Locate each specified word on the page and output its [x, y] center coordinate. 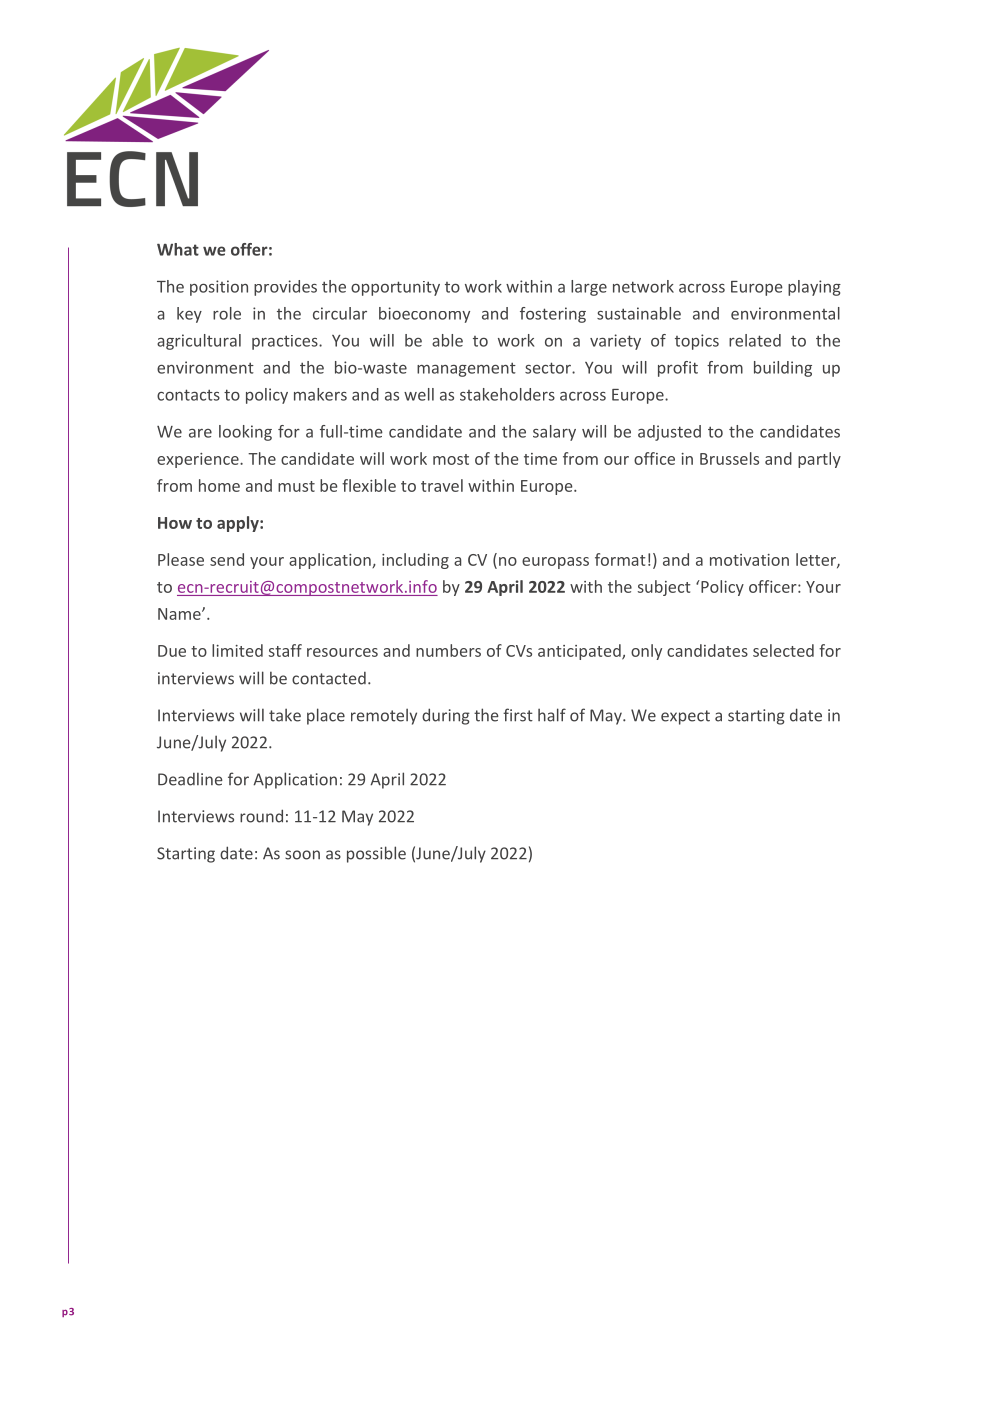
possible [376, 854]
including [415, 561]
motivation [749, 560]
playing [814, 288]
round [261, 816]
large [589, 288]
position [219, 288]
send [227, 559]
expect [685, 717]
